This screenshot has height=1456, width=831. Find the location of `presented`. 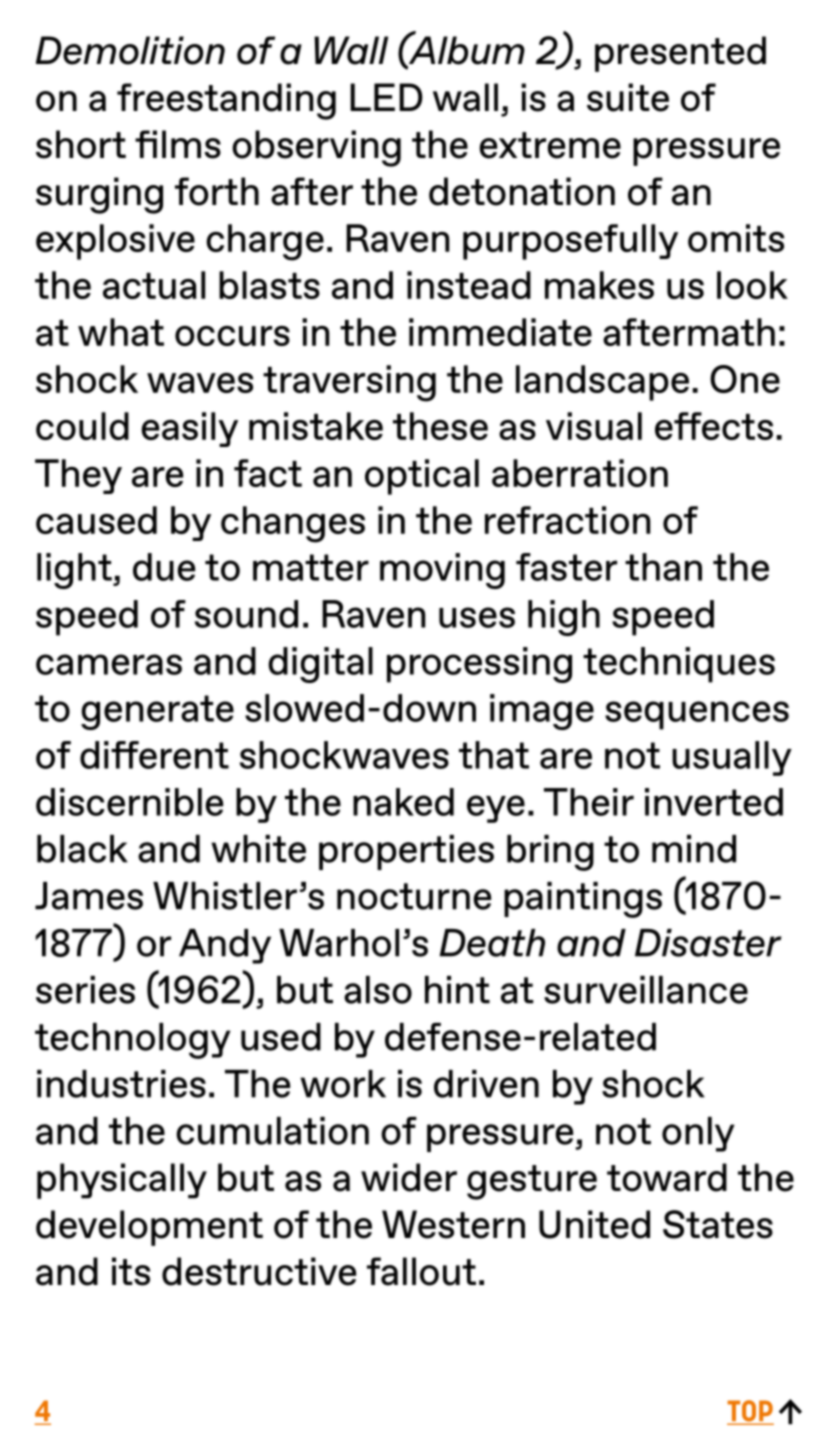

presented is located at coordinates (680, 54).
